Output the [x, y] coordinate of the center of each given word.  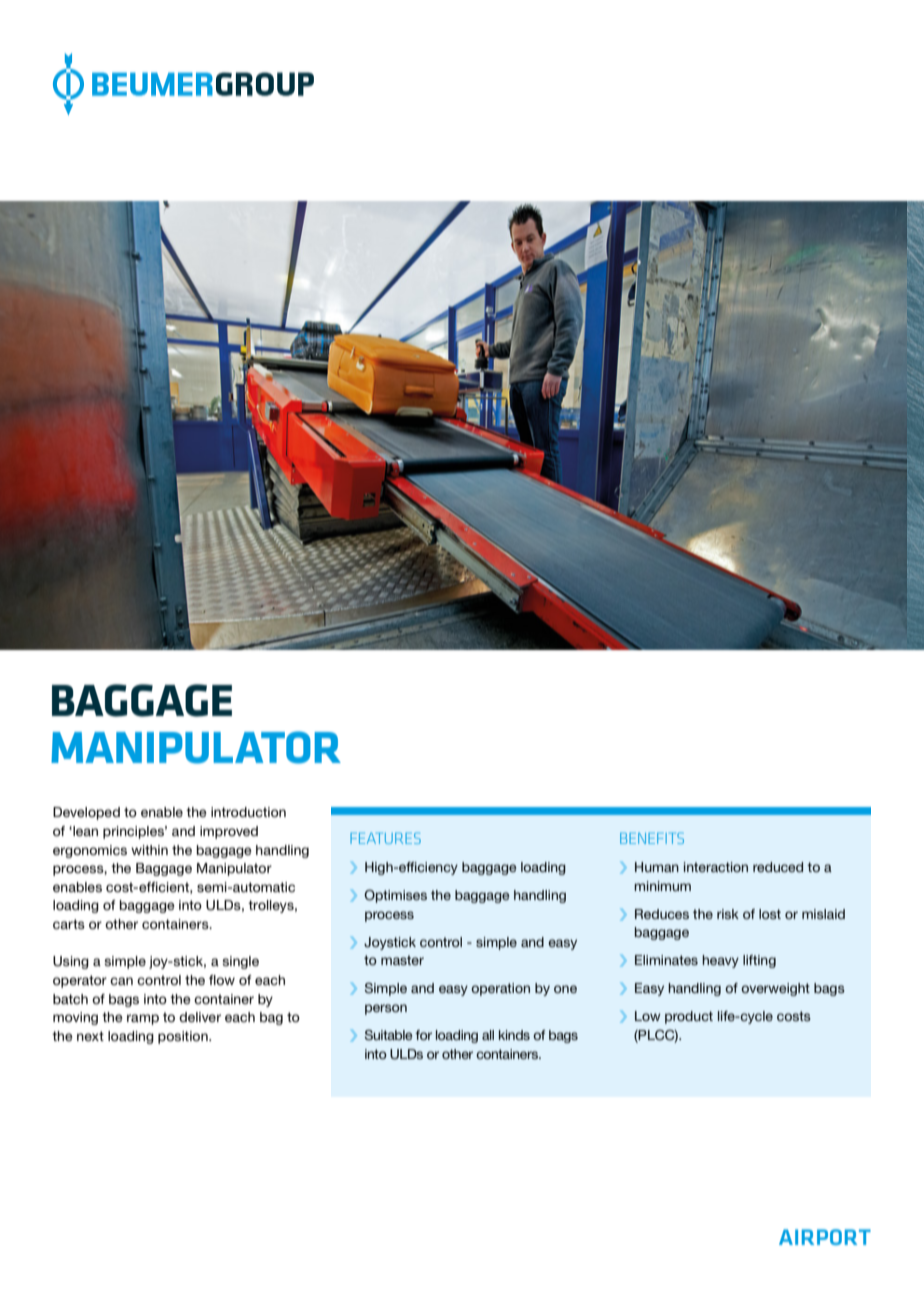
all [488, 1035]
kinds [514, 1035]
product [689, 1017]
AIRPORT [825, 1237]
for [423, 1035]
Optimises [395, 896]
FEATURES [385, 838]
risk [728, 914]
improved [229, 832]
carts [69, 924]
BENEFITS [652, 838]
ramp [143, 1019]
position [184, 1037]
